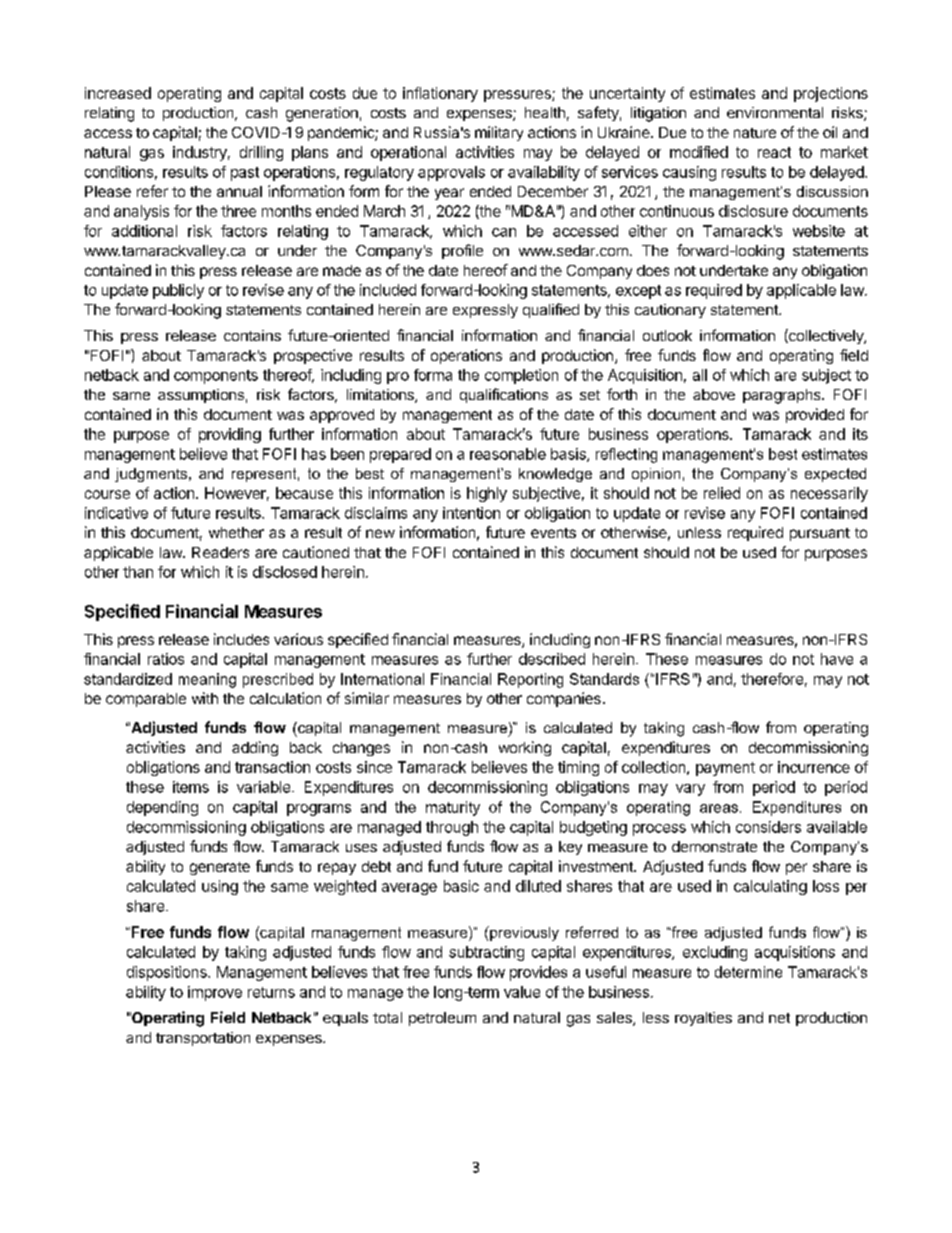  What do you see at coordinates (442, 1019) in the screenshot?
I see `petroleum` at bounding box center [442, 1019].
